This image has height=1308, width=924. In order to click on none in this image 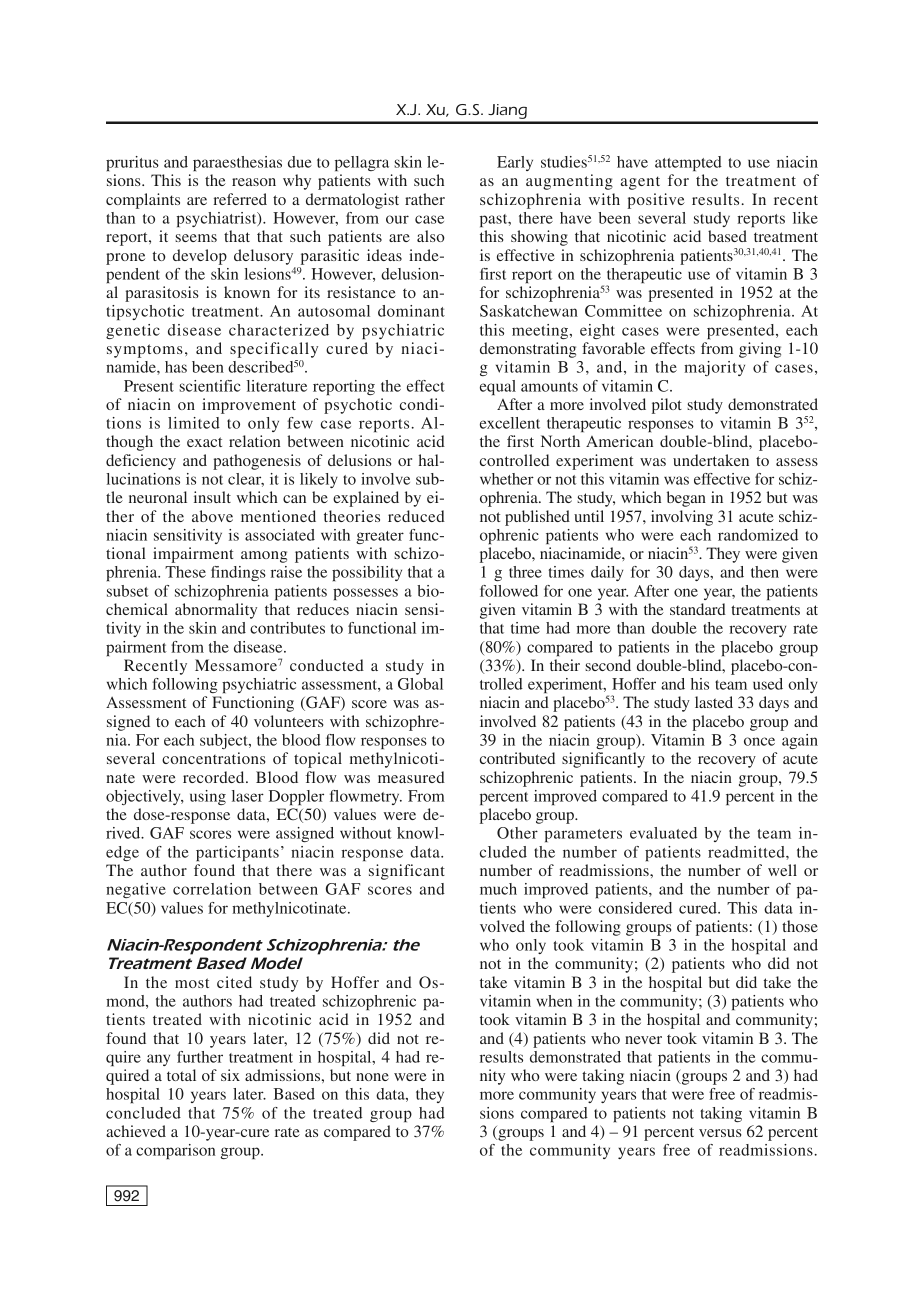, I will do `click(372, 1077)`.
